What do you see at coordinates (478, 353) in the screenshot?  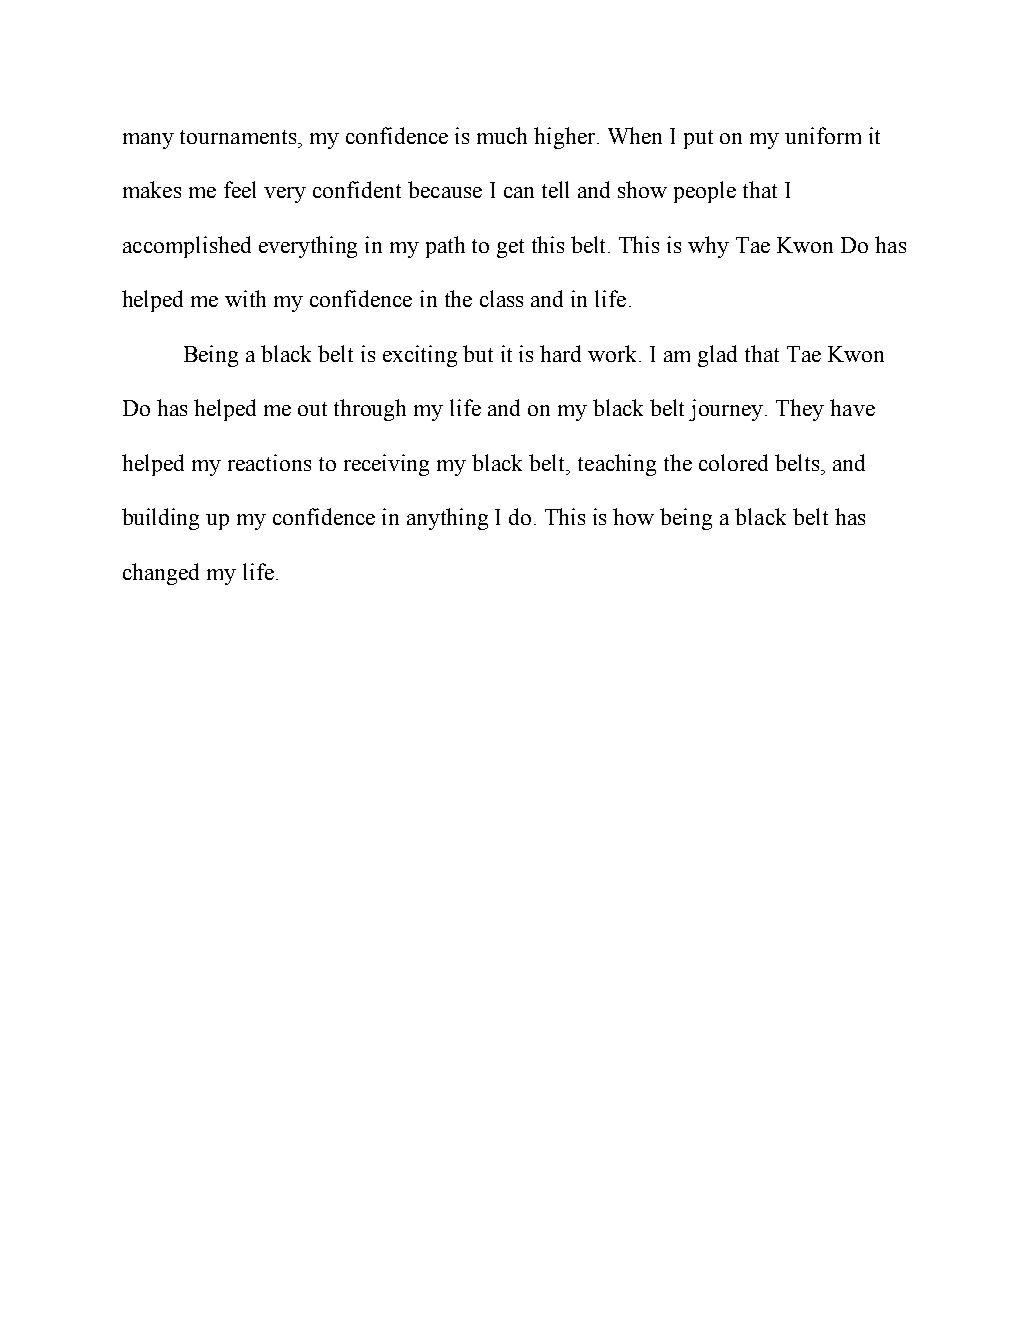 I see `but` at bounding box center [478, 353].
